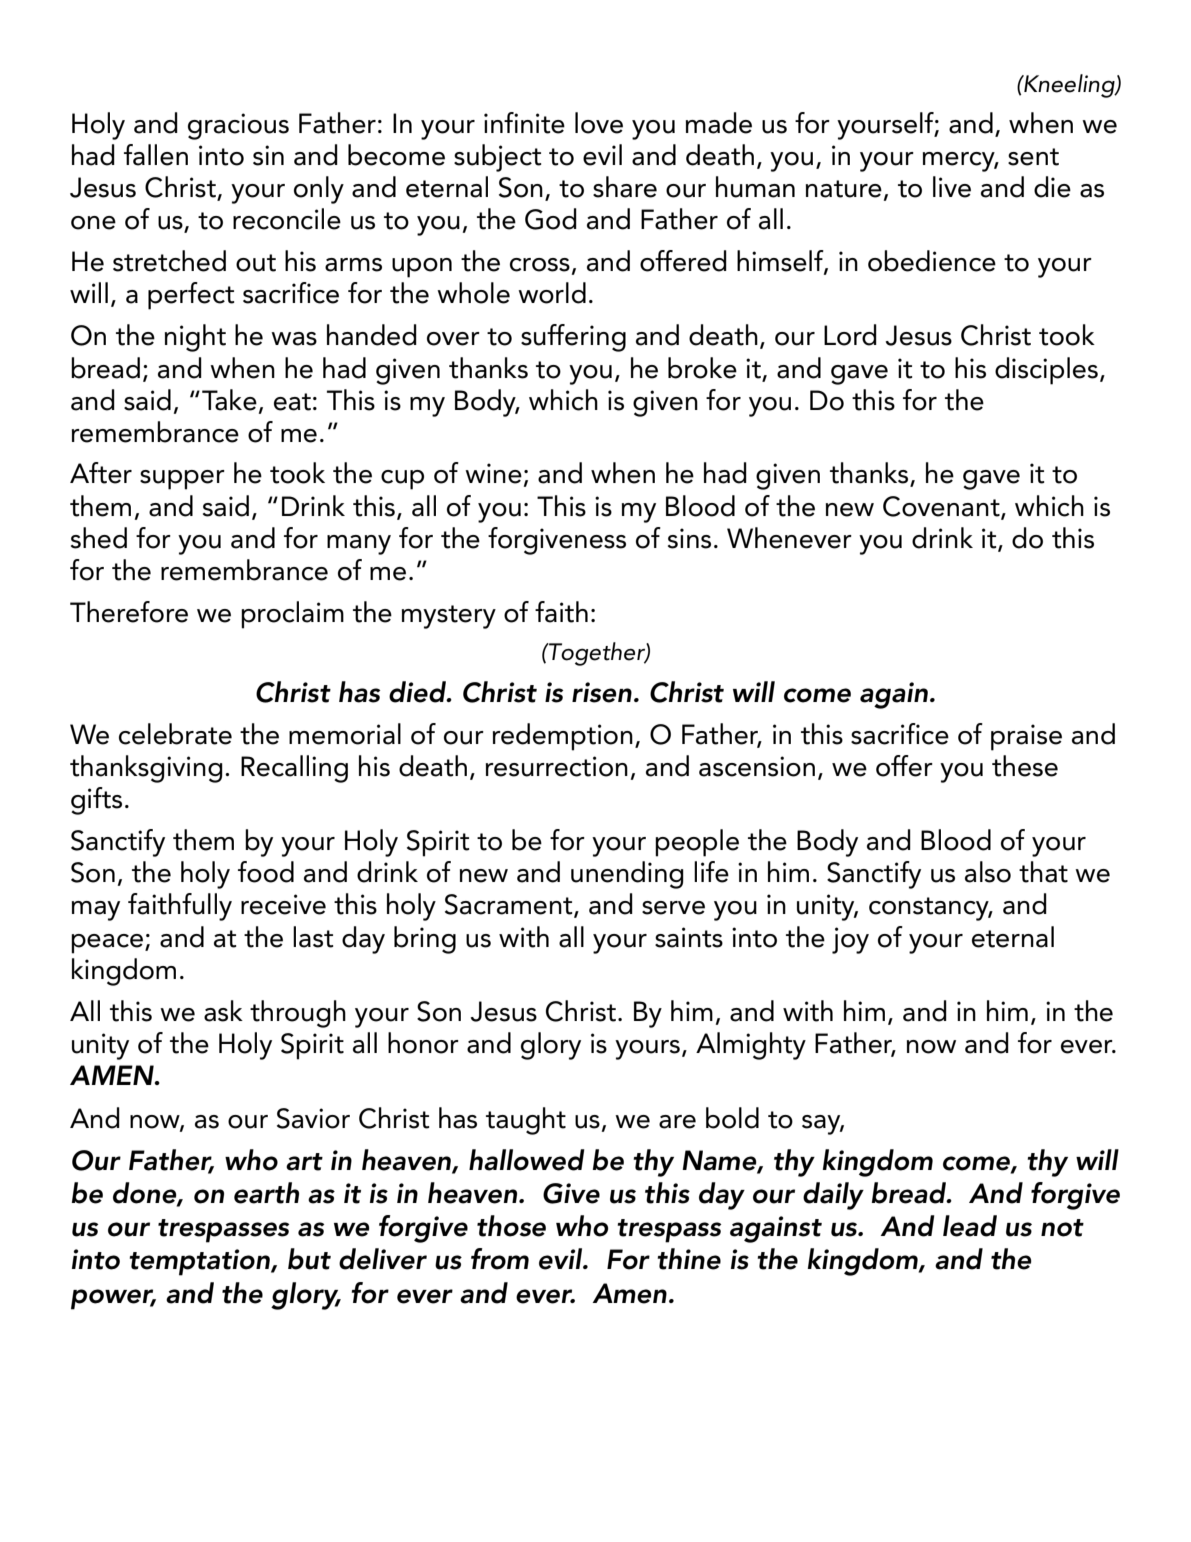  Describe the element at coordinates (266, 872) in the image. I see `food` at that location.
